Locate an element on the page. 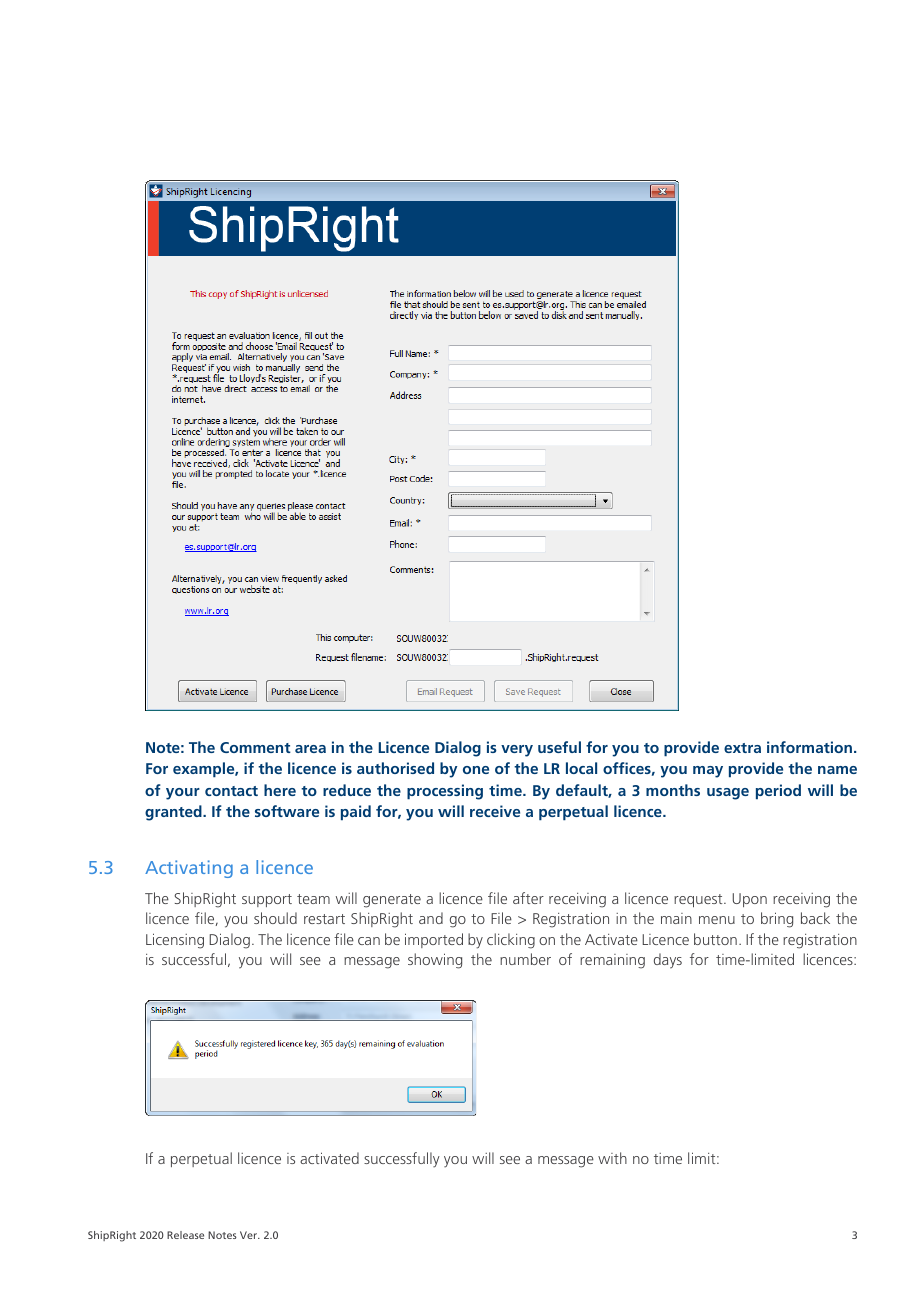 This document has height=1308, width=924. with is located at coordinates (612, 1158).
